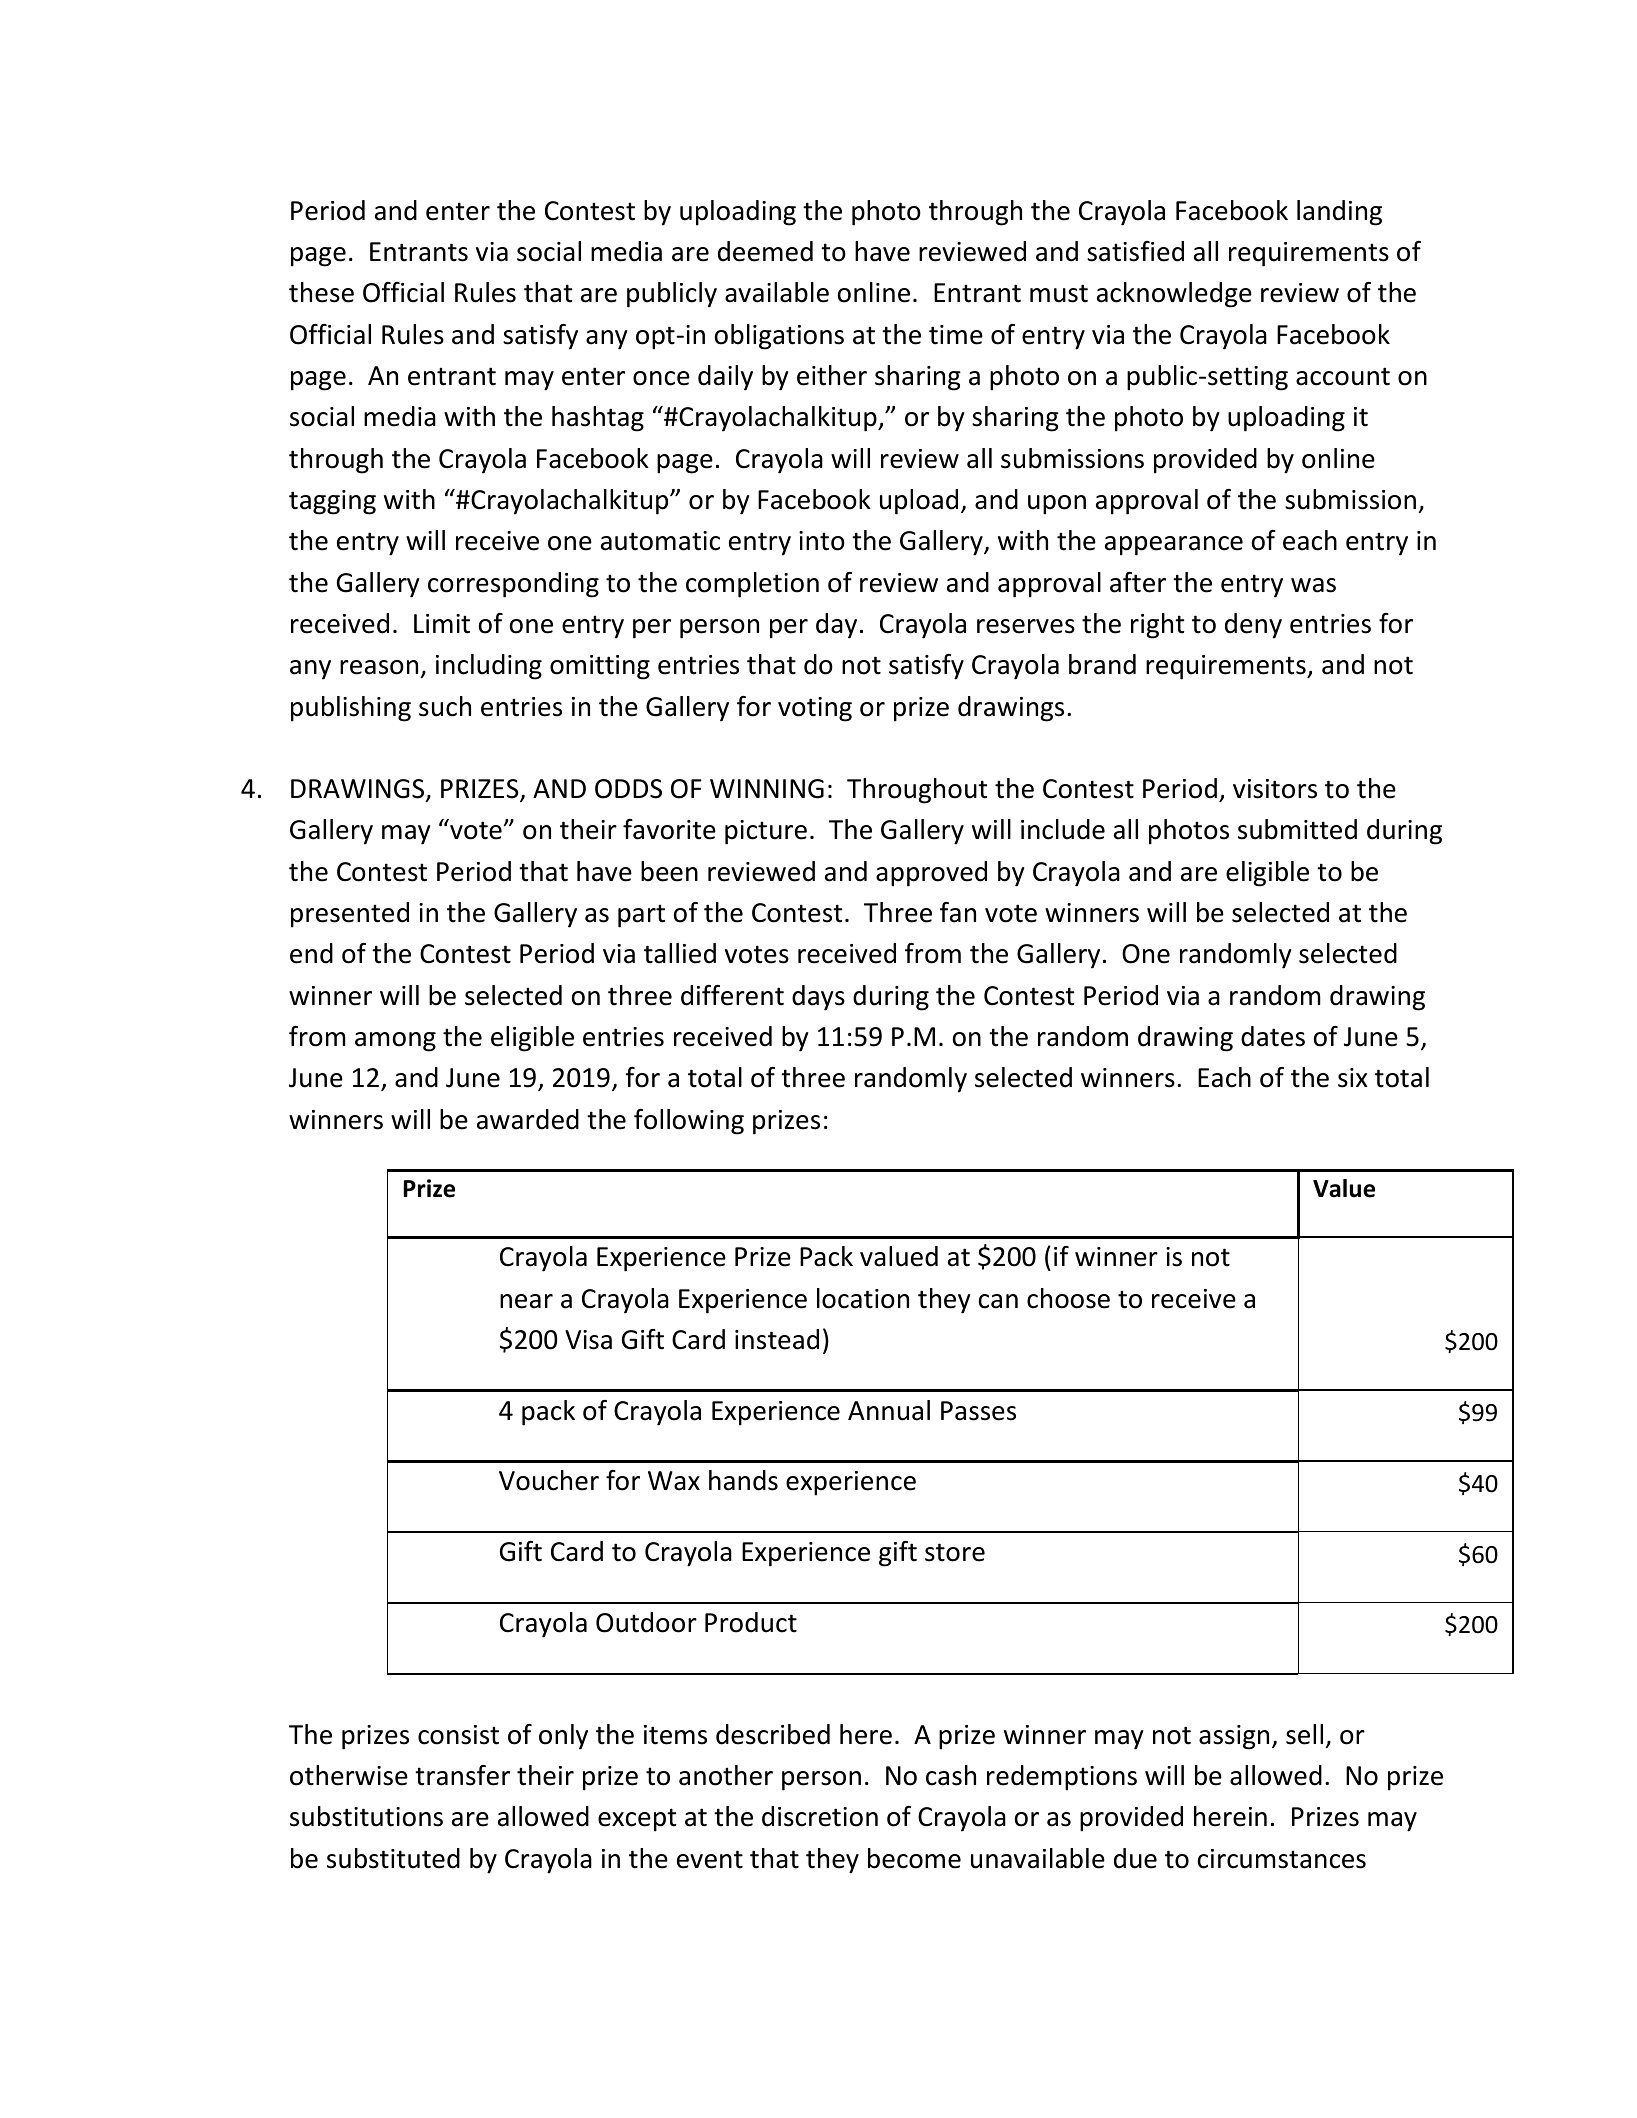 The height and width of the page is (2118, 1637). I want to click on deemed, so click(765, 251).
